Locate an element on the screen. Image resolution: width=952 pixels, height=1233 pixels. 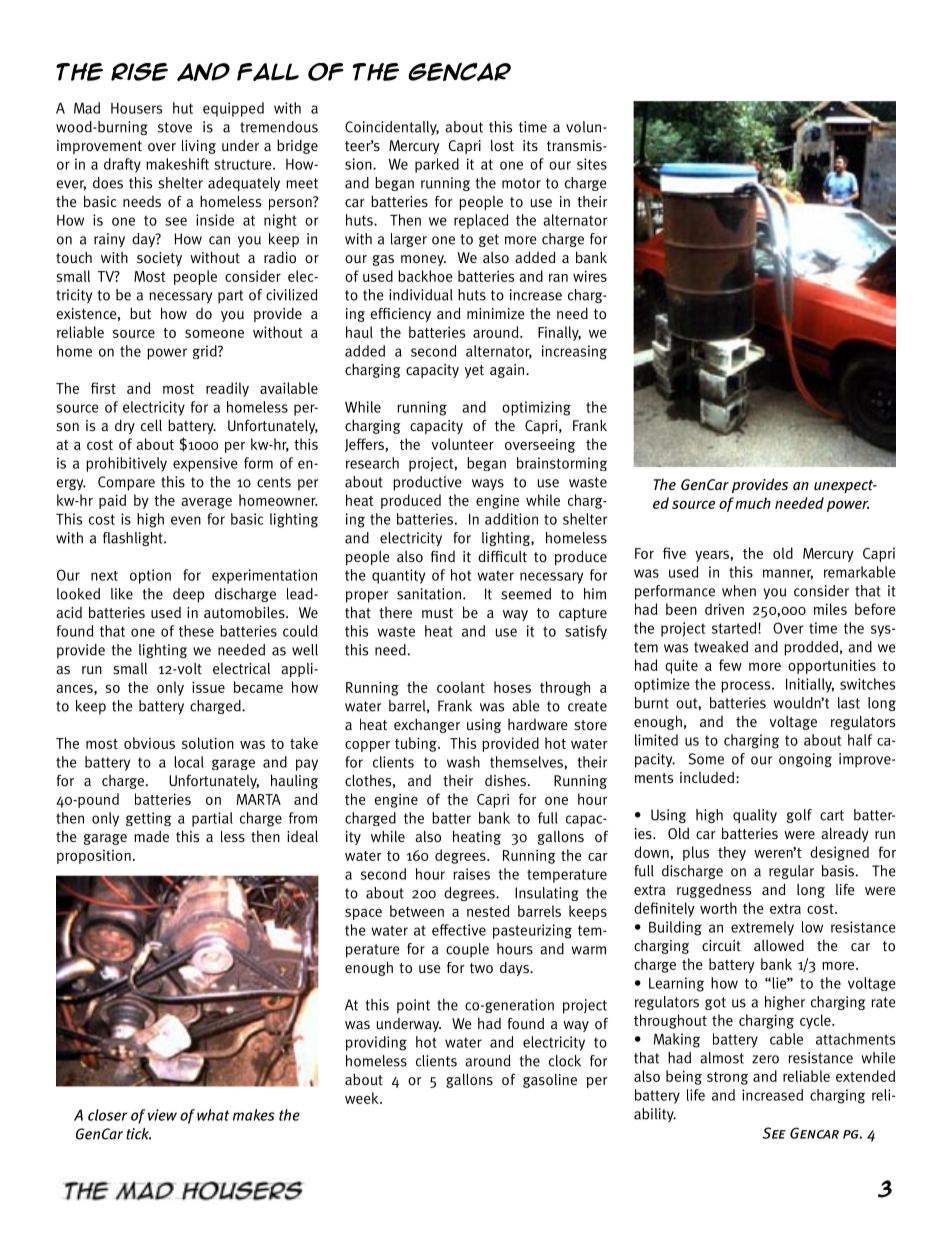
view is located at coordinates (162, 1115).
